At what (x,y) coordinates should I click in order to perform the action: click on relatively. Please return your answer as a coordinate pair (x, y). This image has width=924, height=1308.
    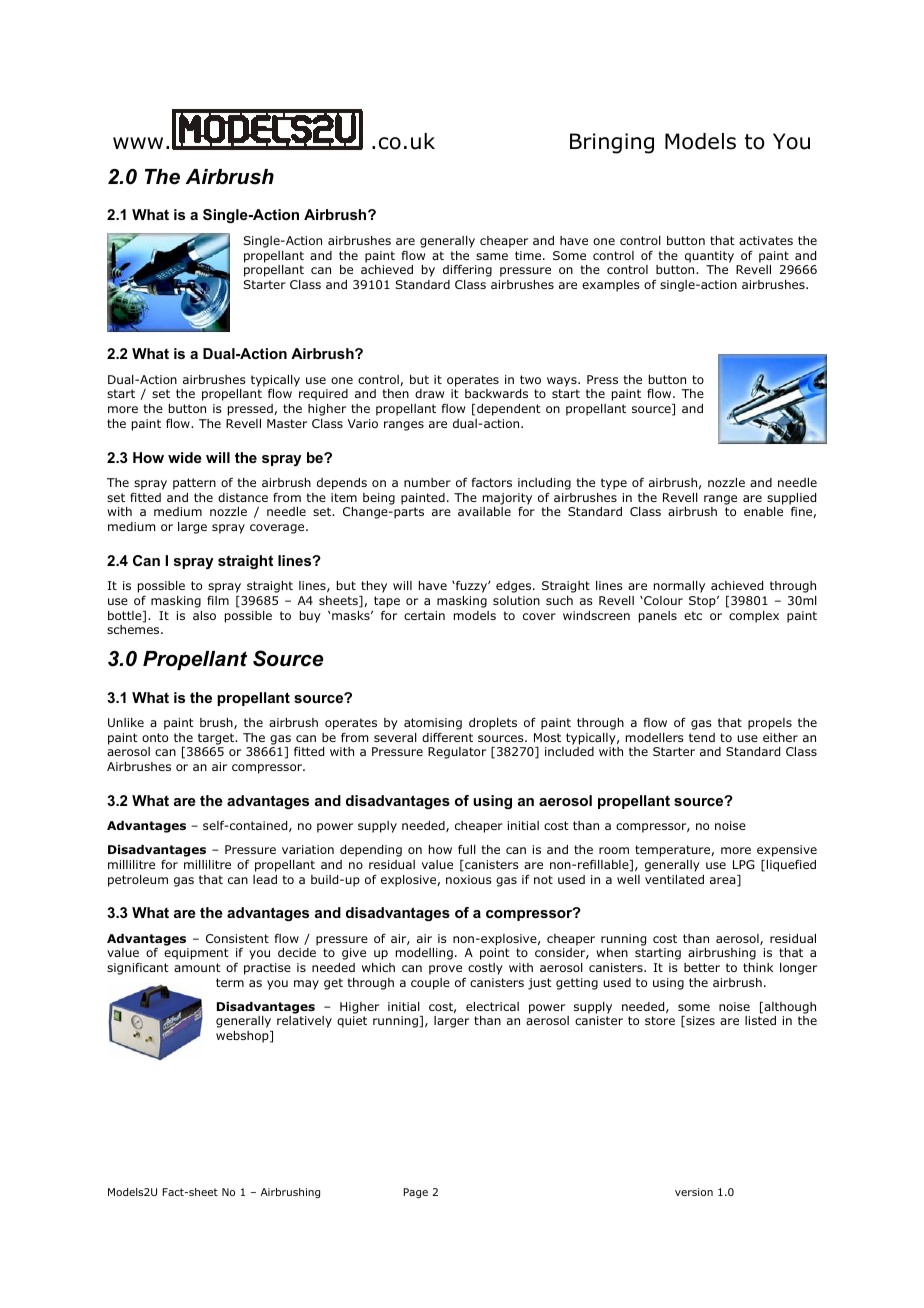
    Looking at the image, I should click on (304, 1022).
